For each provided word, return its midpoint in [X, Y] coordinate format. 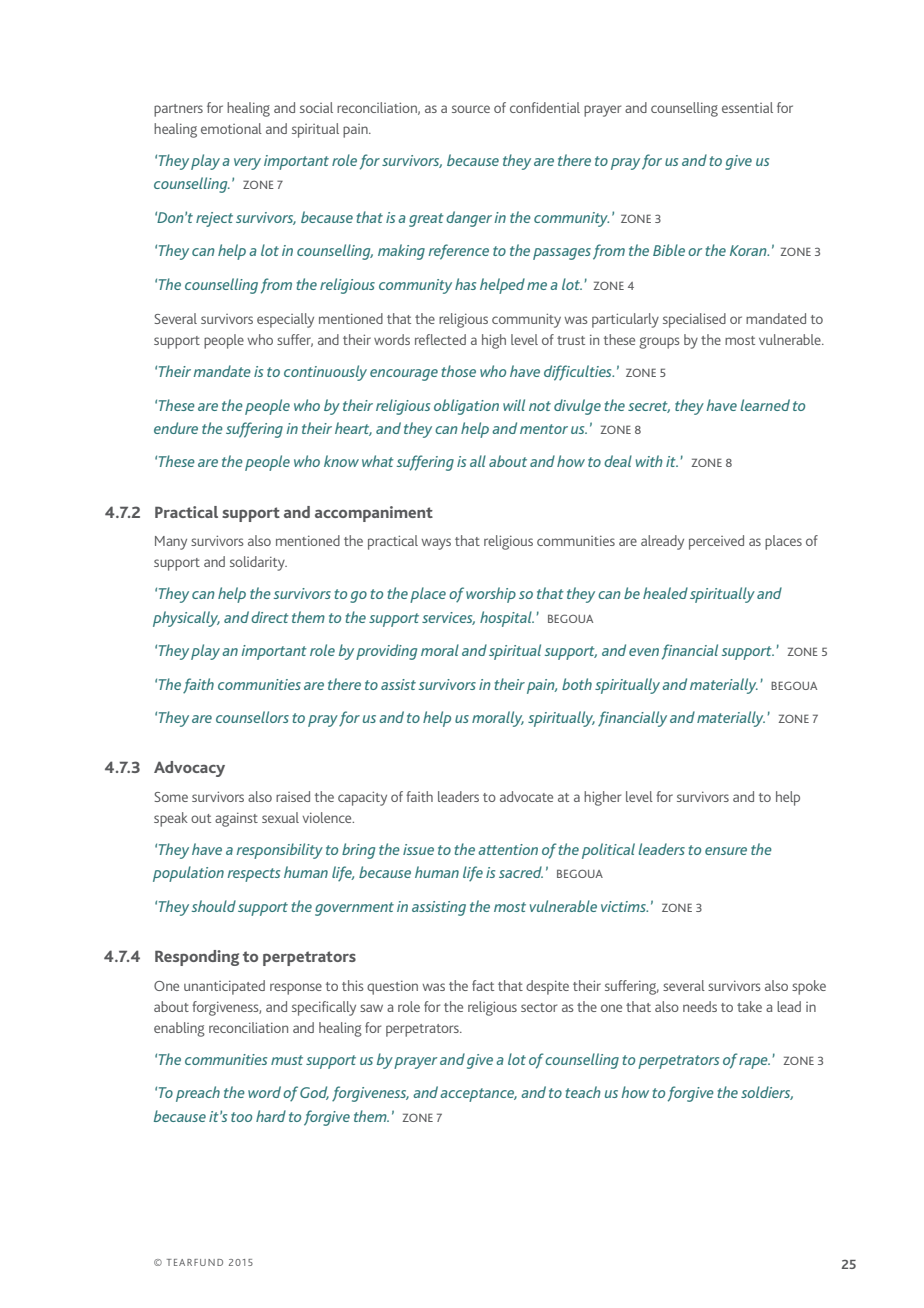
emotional [231, 128]
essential [747, 107]
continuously [325, 373]
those [459, 371]
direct [270, 617]
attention [508, 849]
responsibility [279, 851]
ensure [726, 851]
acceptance [478, 1095]
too [241, 1117]
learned [765, 405]
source [471, 109]
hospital [507, 619]
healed [665, 593]
